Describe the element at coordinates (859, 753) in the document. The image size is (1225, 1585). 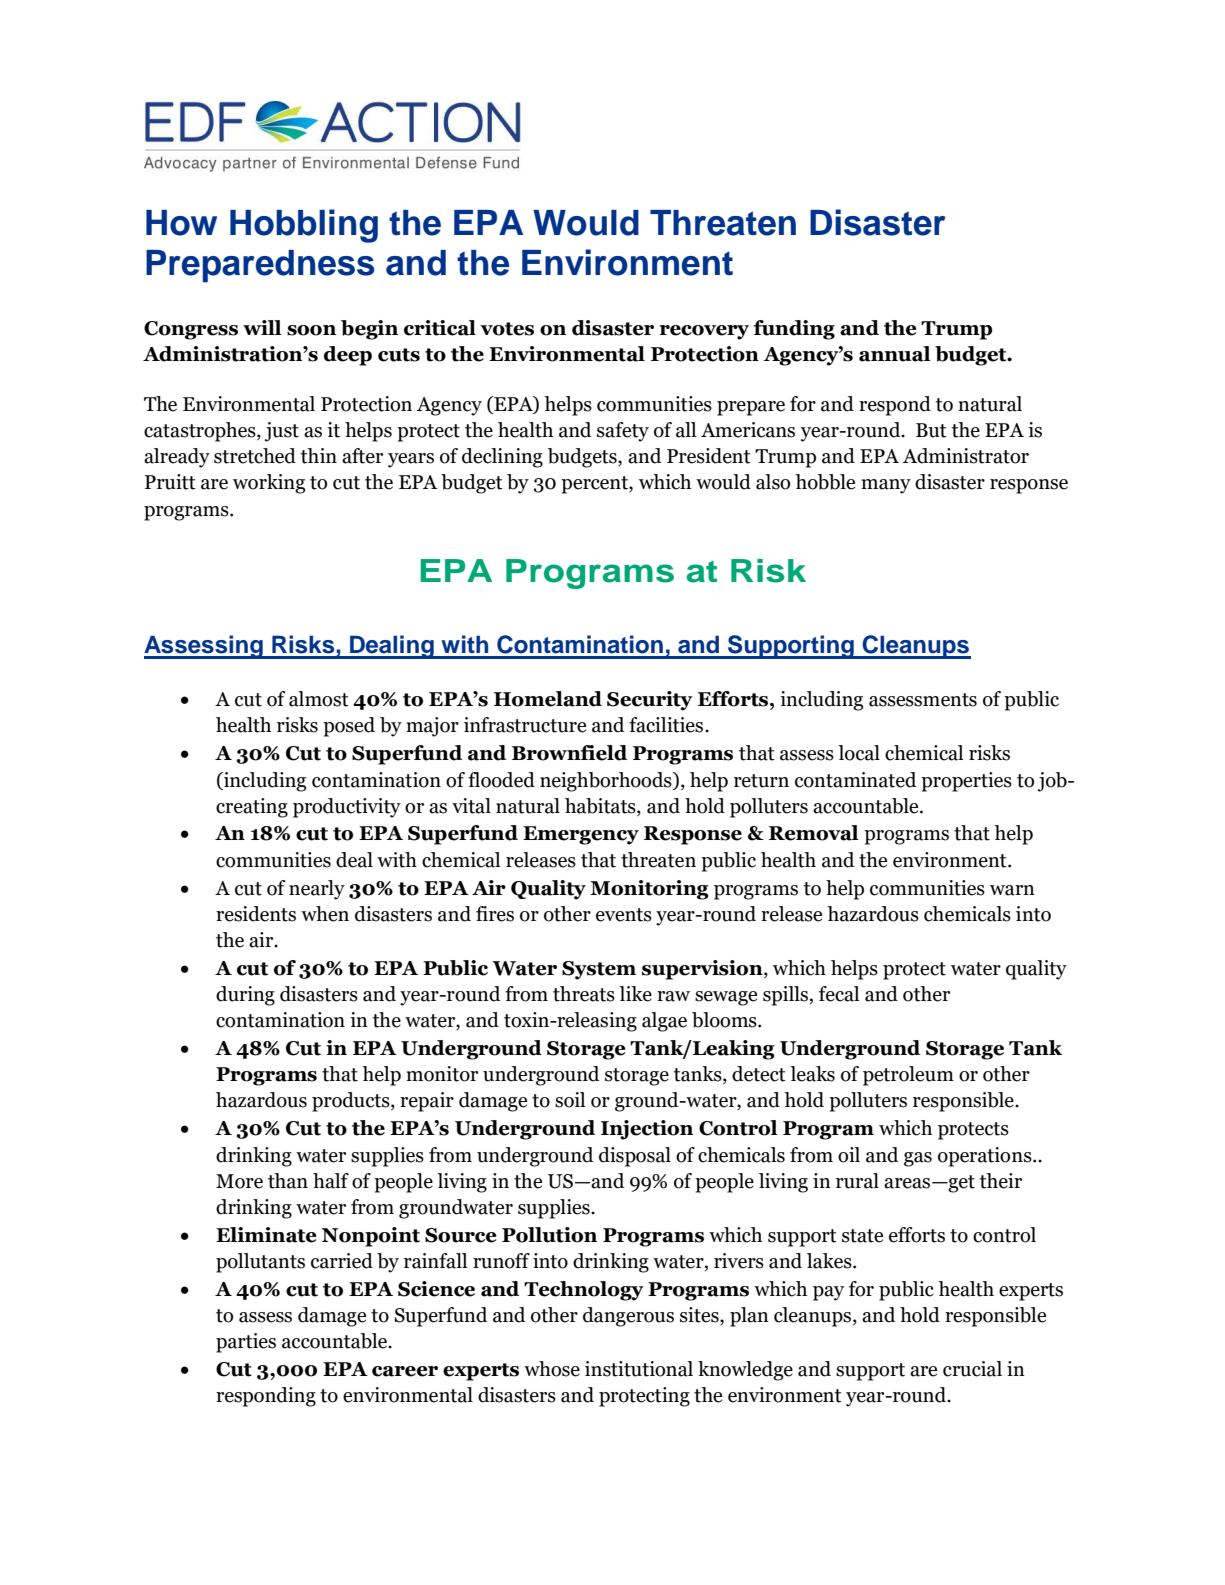
I see `local` at that location.
